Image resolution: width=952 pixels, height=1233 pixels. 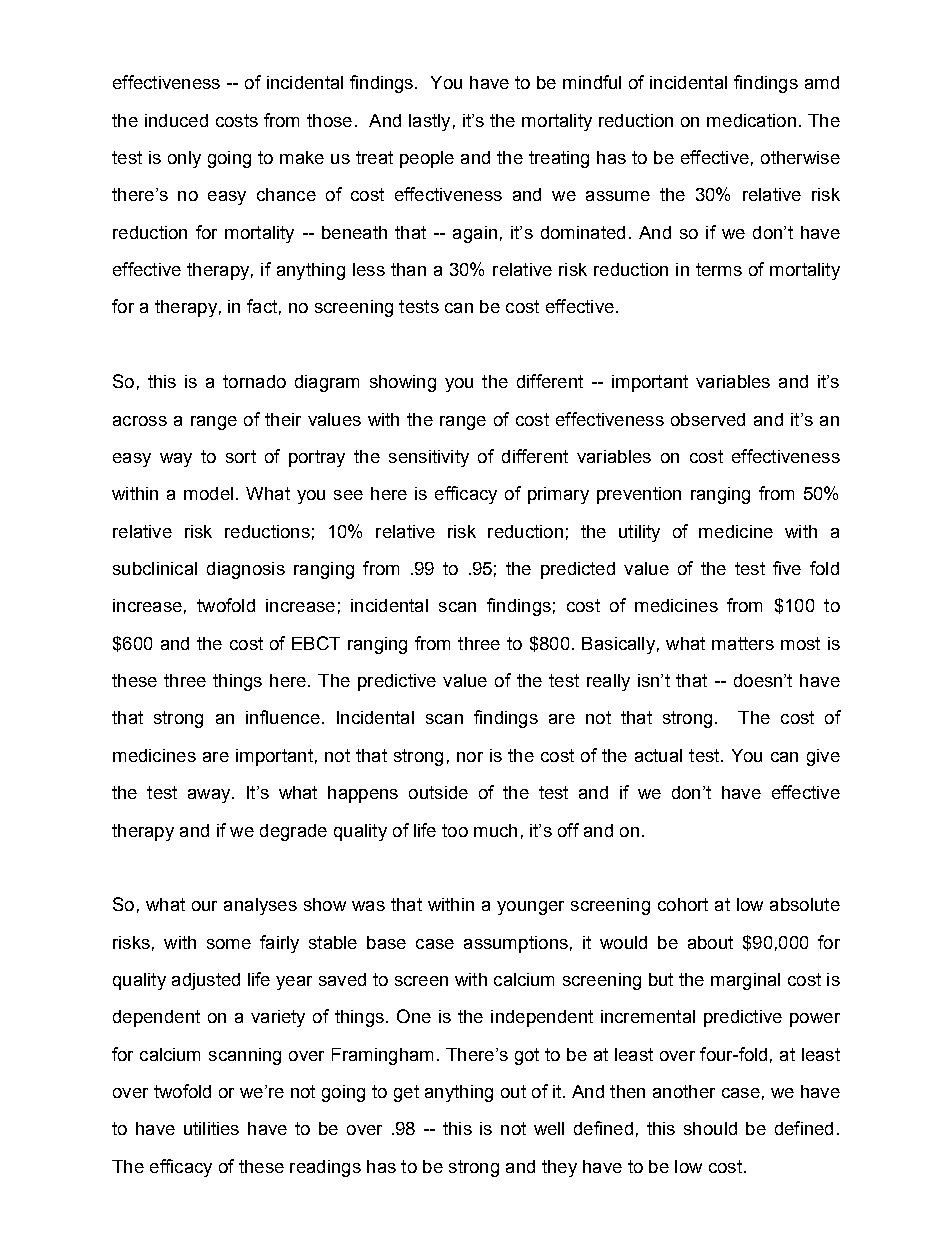 I want to click on matters, so click(x=743, y=643).
